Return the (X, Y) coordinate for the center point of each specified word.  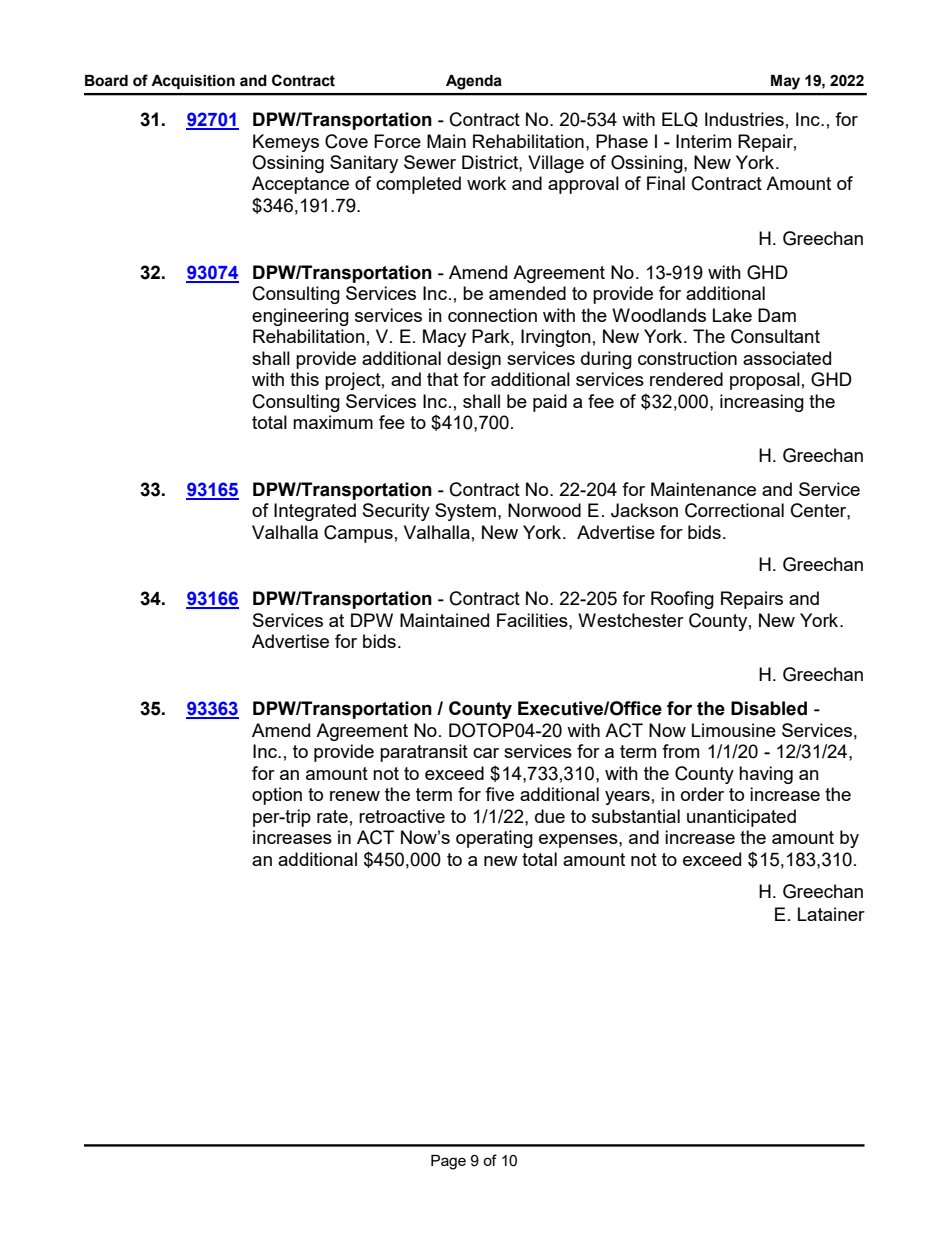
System (465, 512)
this (304, 379)
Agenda (474, 82)
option (277, 796)
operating (494, 839)
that (442, 379)
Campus (358, 534)
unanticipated (741, 818)
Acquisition (193, 82)
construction (687, 358)
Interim (703, 141)
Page (448, 1162)
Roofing (682, 600)
